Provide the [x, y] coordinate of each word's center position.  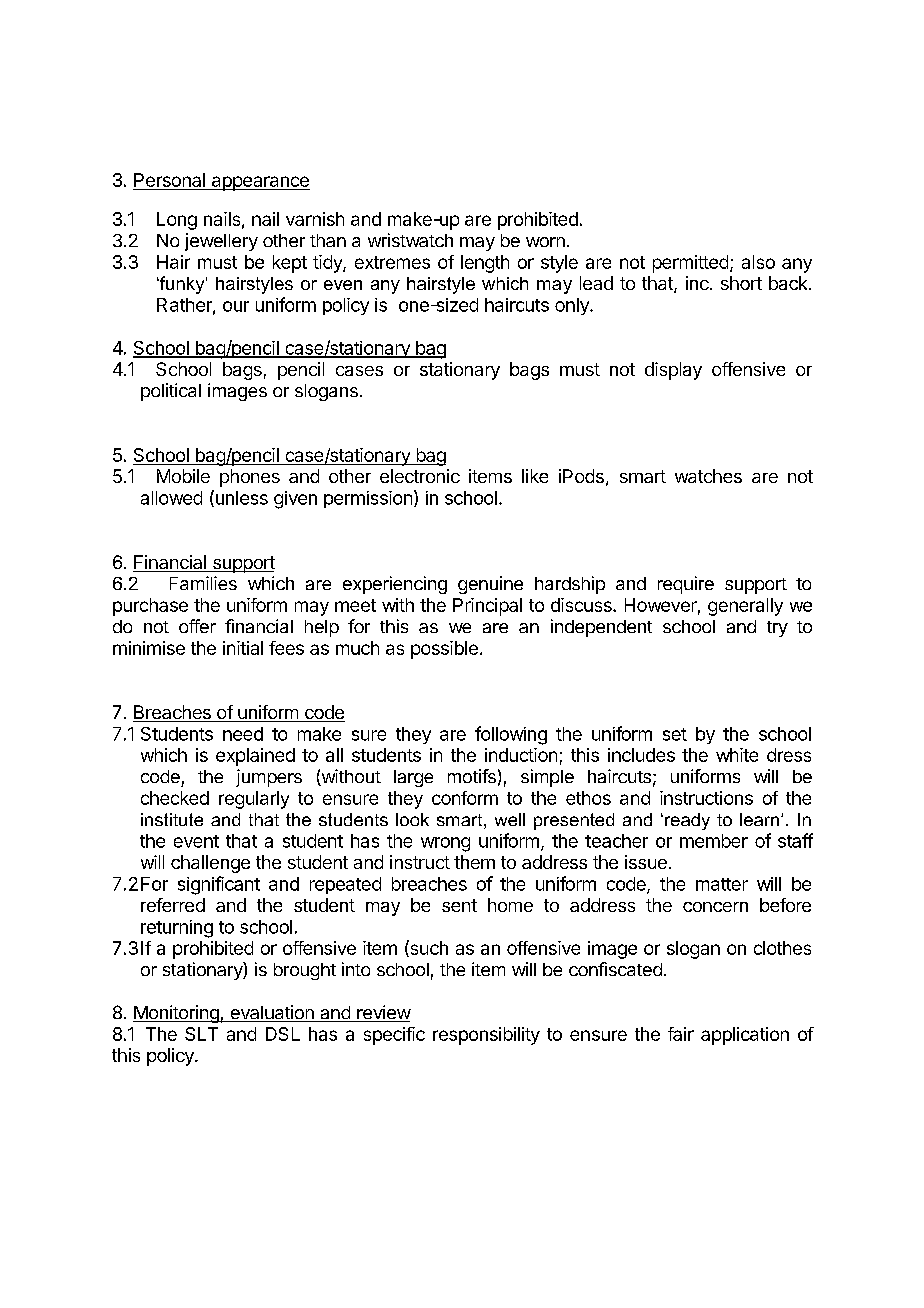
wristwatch [410, 240]
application [745, 1036]
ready [687, 821]
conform [465, 798]
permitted [690, 264]
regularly [254, 800]
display [673, 371]
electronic [420, 476]
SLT [201, 1034]
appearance [259, 183]
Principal [487, 607]
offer [197, 626]
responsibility [486, 1036]
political [171, 392]
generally [745, 607]
